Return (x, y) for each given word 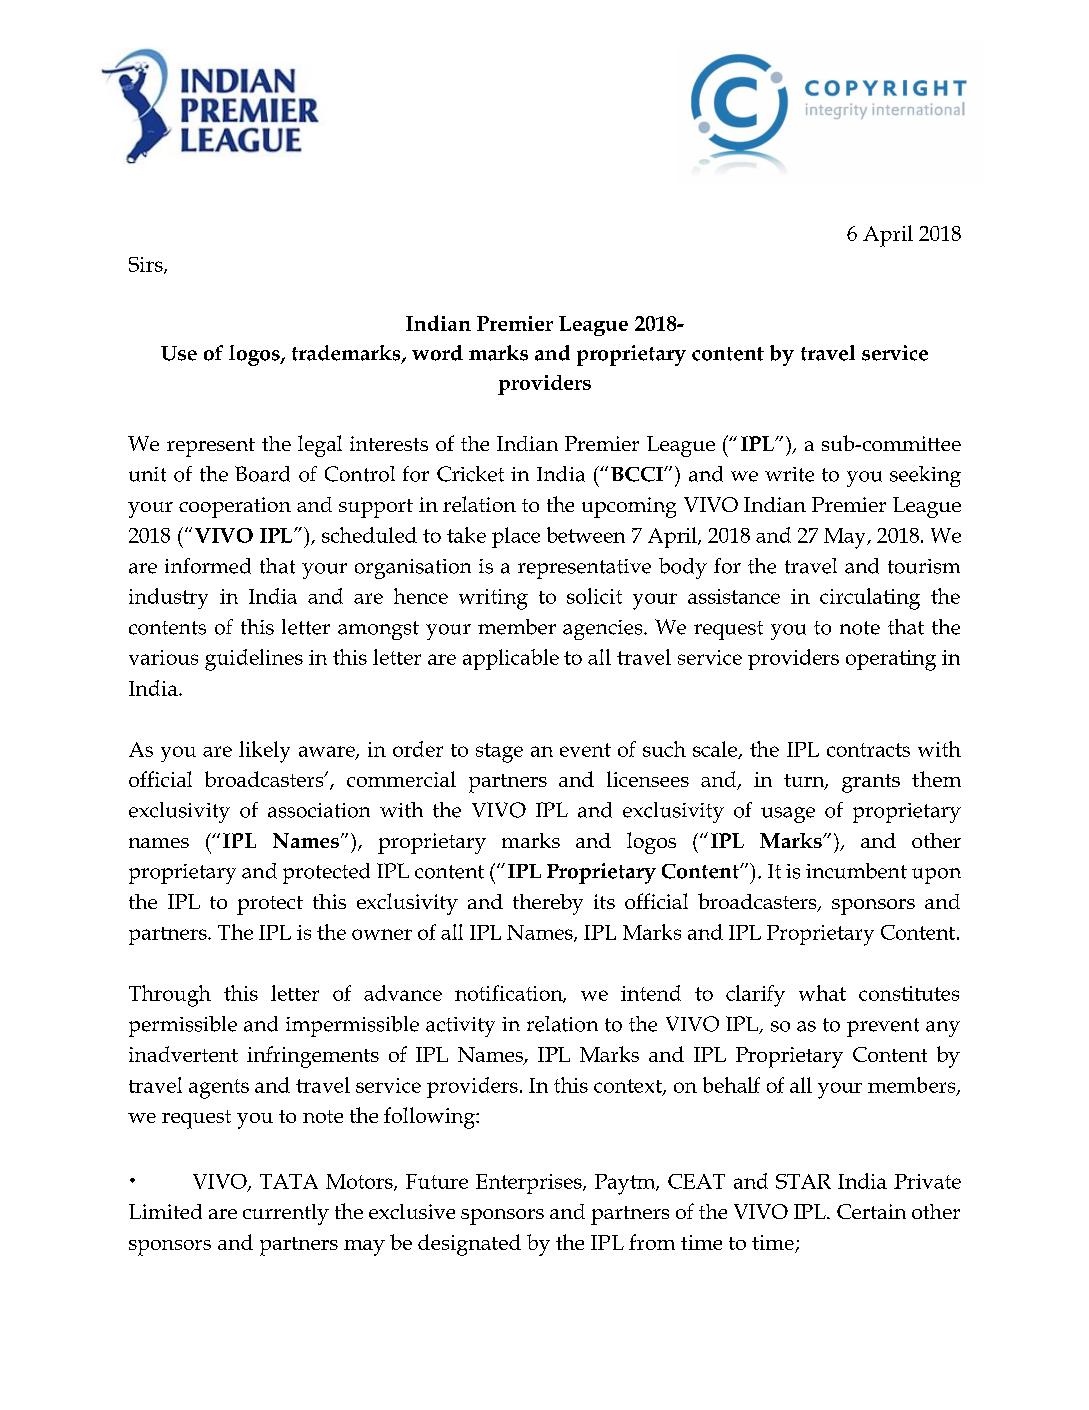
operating (891, 660)
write (789, 474)
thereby (548, 904)
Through (170, 996)
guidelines (254, 660)
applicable (511, 659)
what (822, 993)
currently (286, 1214)
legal (320, 446)
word (437, 353)
